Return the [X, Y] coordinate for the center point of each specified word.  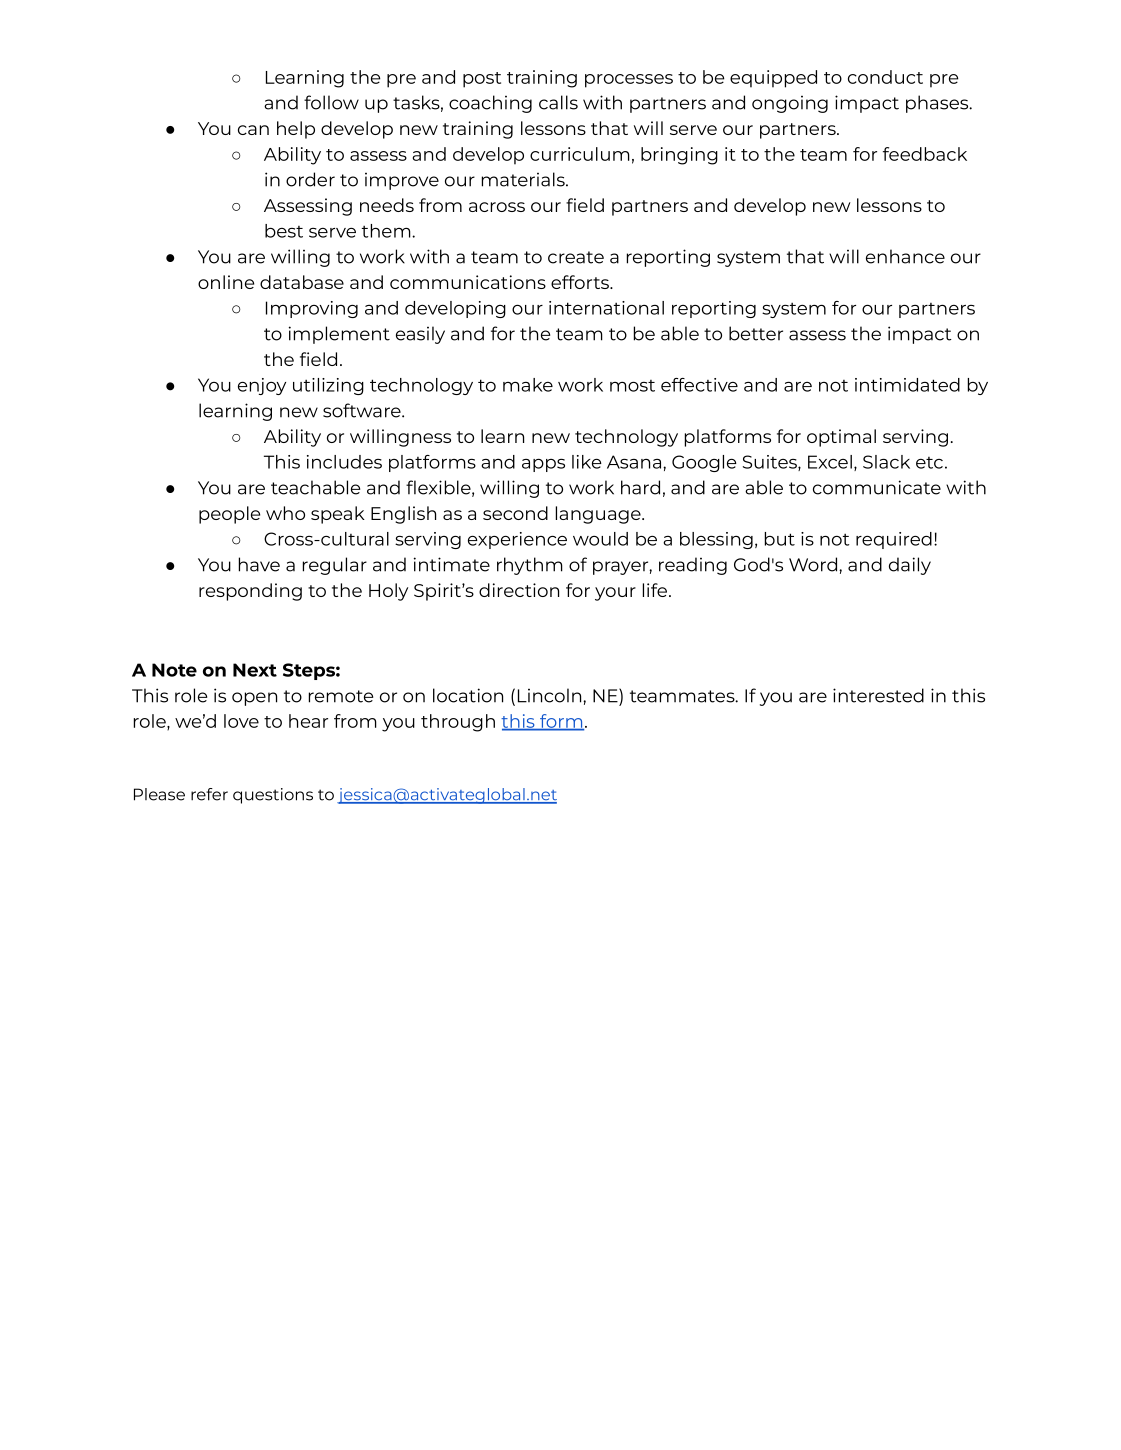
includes [344, 462]
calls [558, 102]
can [253, 130]
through [458, 723]
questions [273, 796]
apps [543, 465]
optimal [841, 438]
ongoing [790, 104]
